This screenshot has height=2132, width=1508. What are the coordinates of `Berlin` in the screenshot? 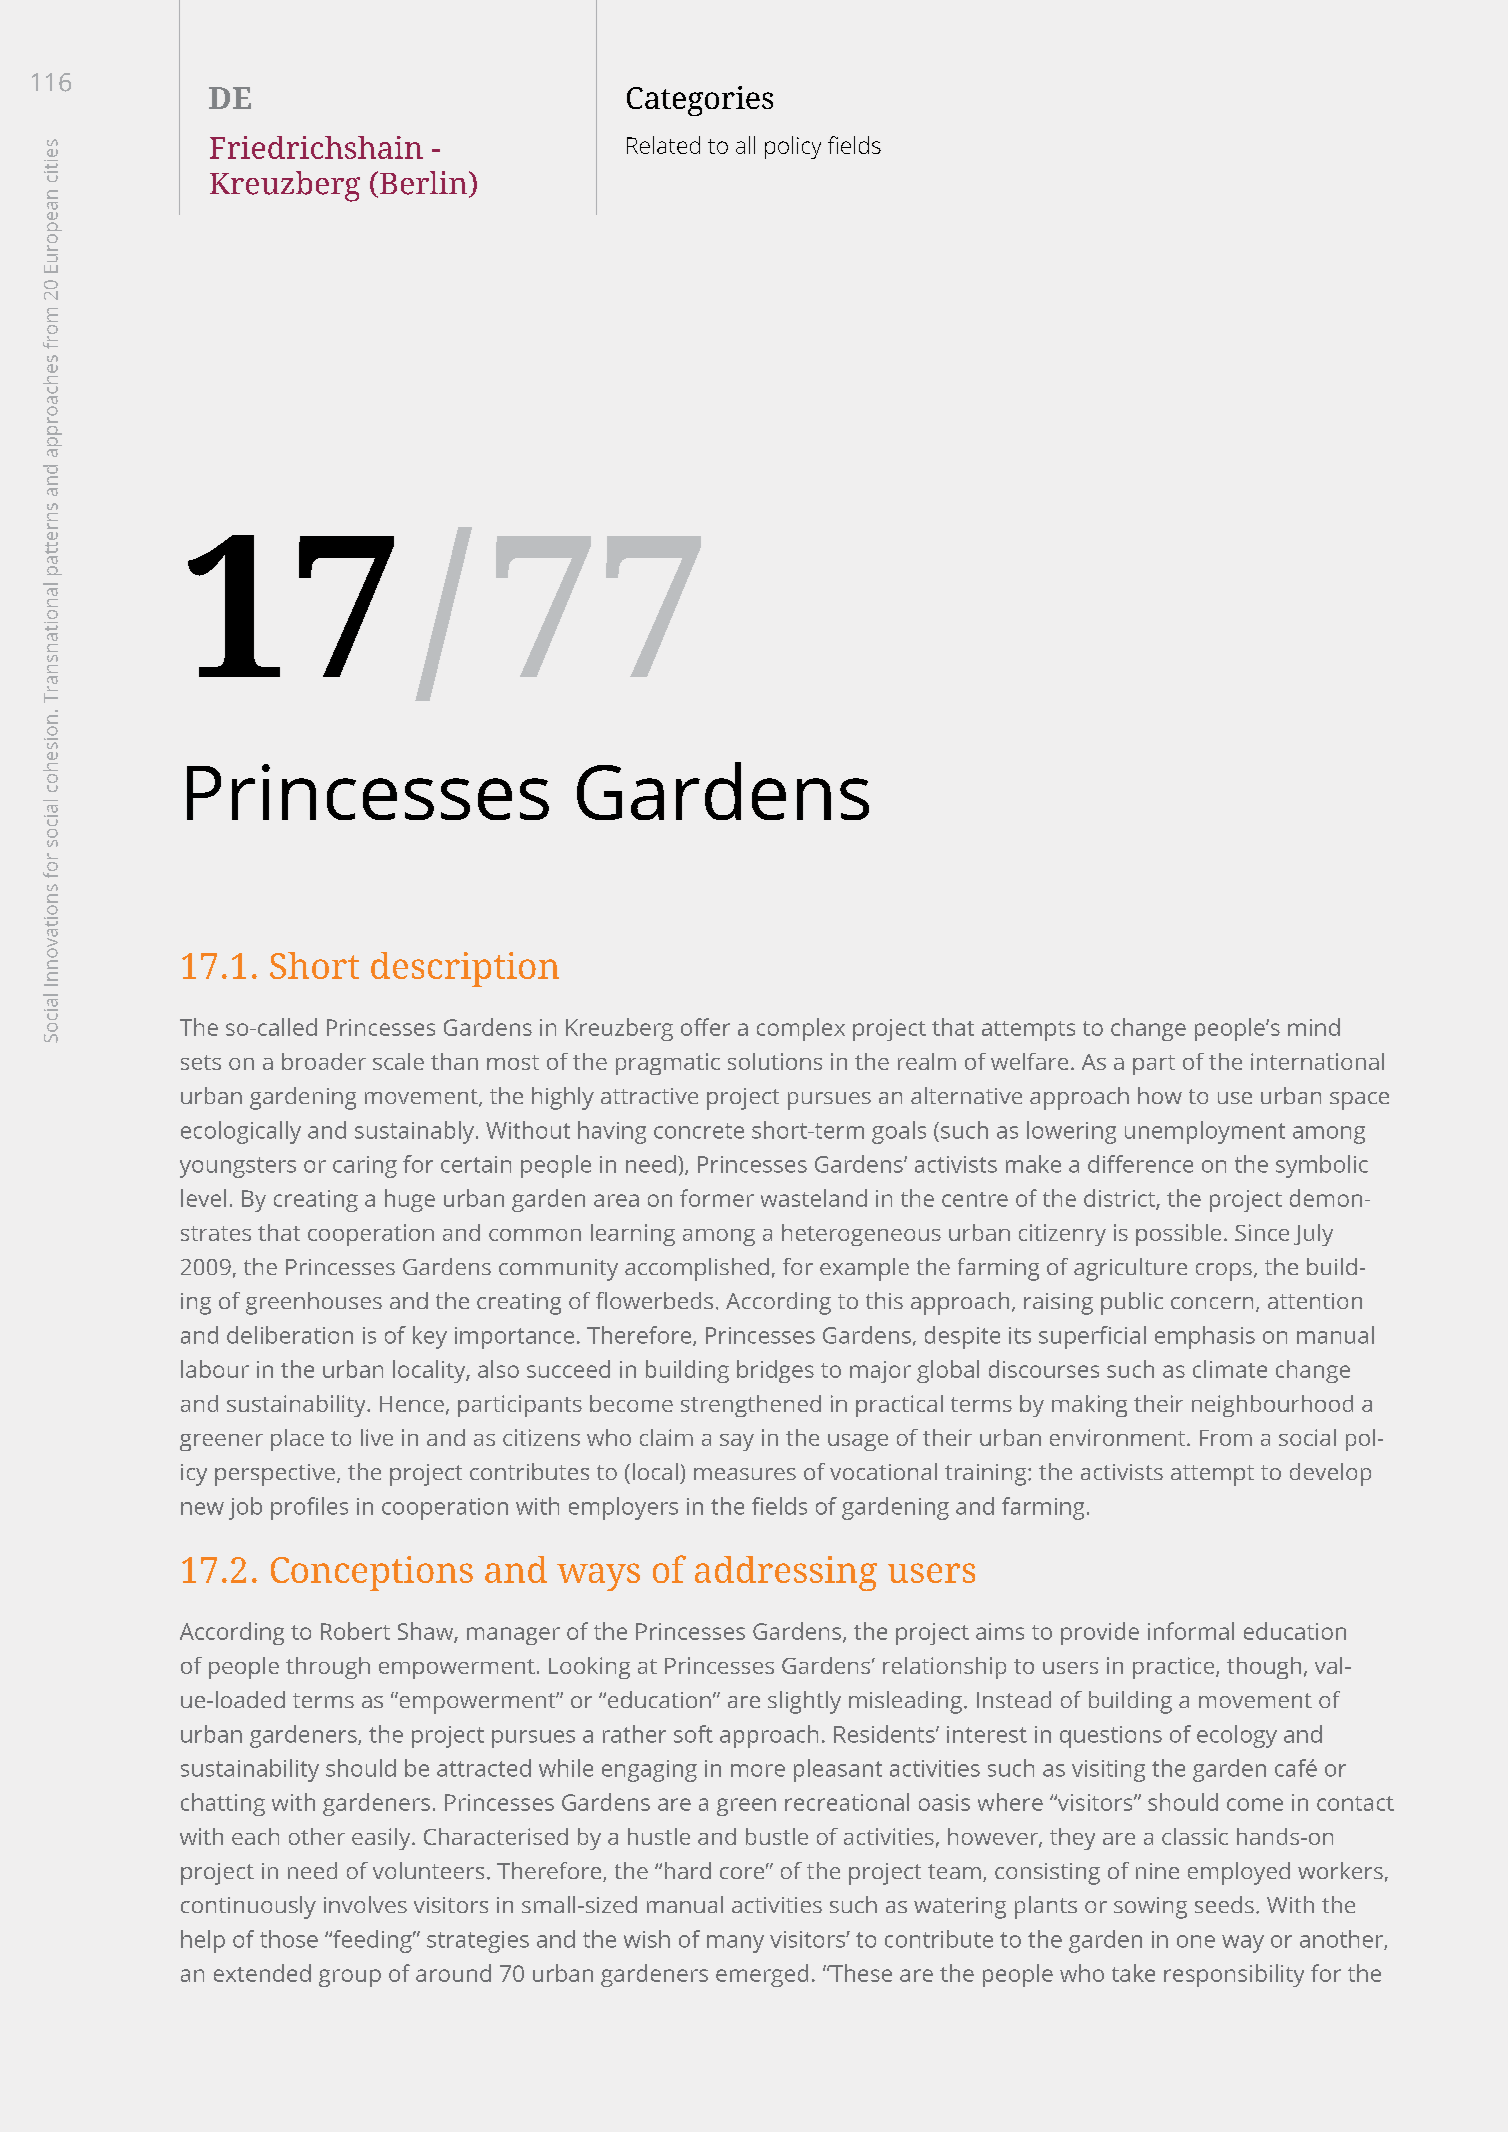 It's located at (425, 184).
